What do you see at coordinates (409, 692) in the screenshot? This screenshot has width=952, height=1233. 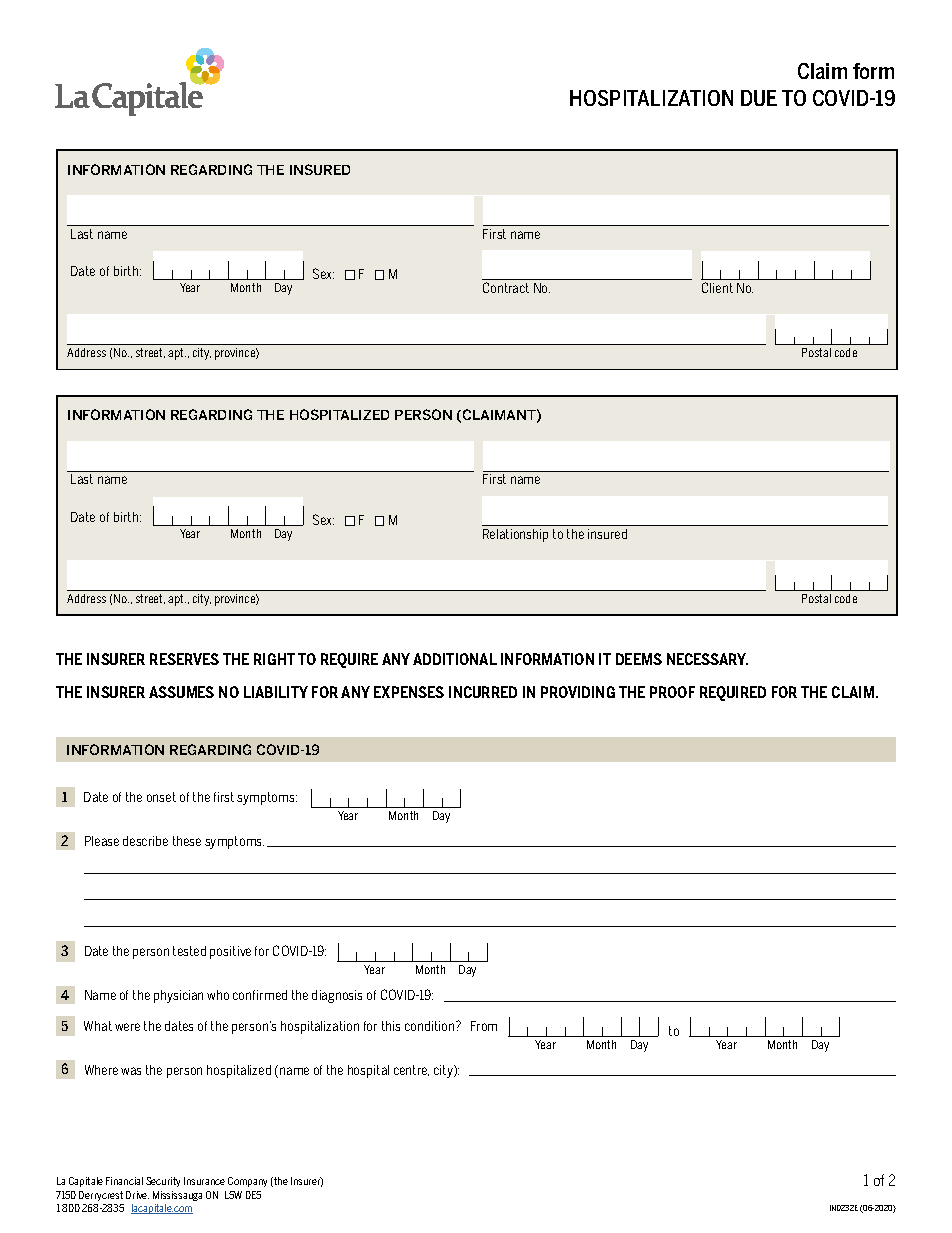 I see `EXPENSES` at bounding box center [409, 692].
